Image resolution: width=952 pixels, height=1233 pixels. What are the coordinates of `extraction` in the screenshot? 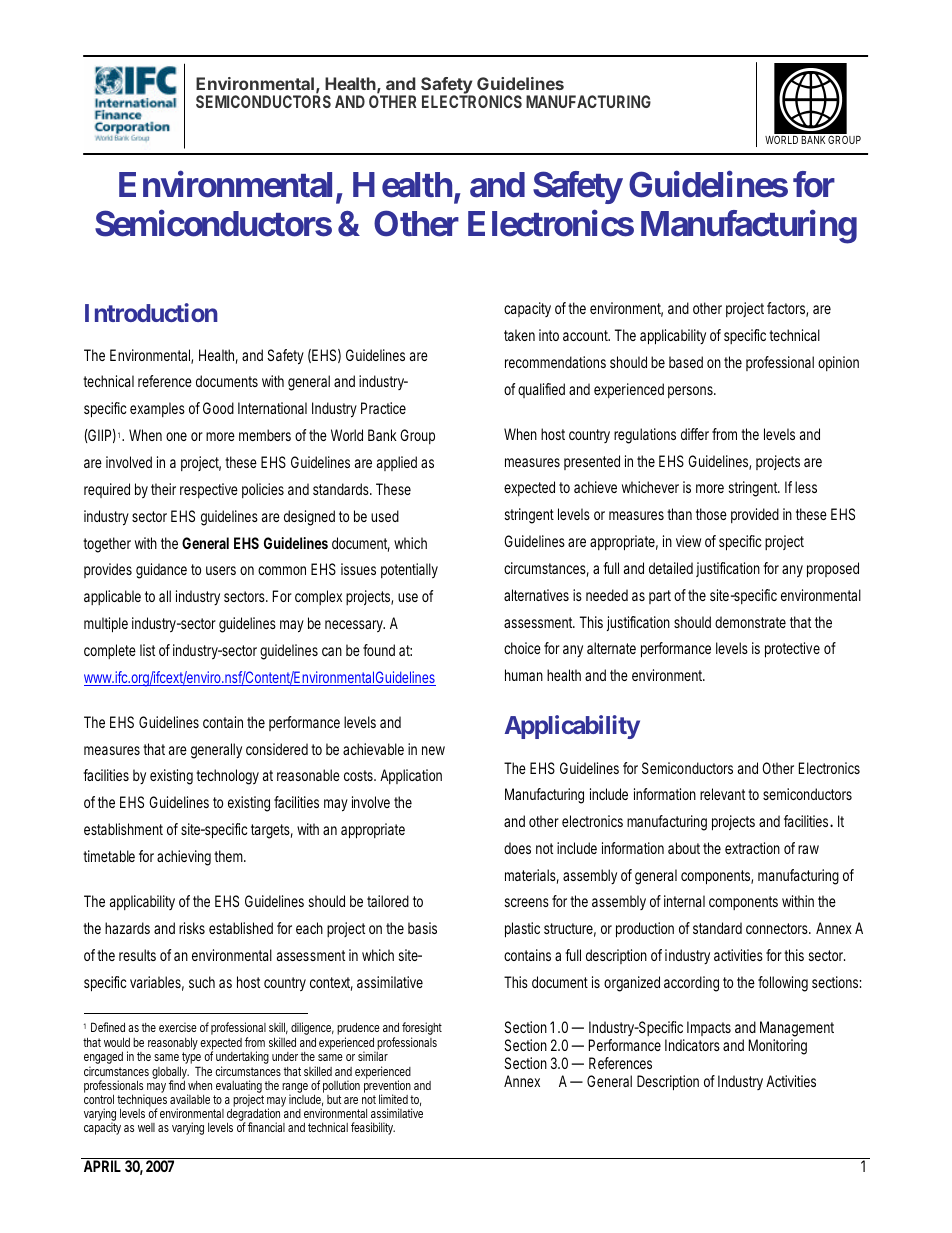 It's located at (752, 848).
